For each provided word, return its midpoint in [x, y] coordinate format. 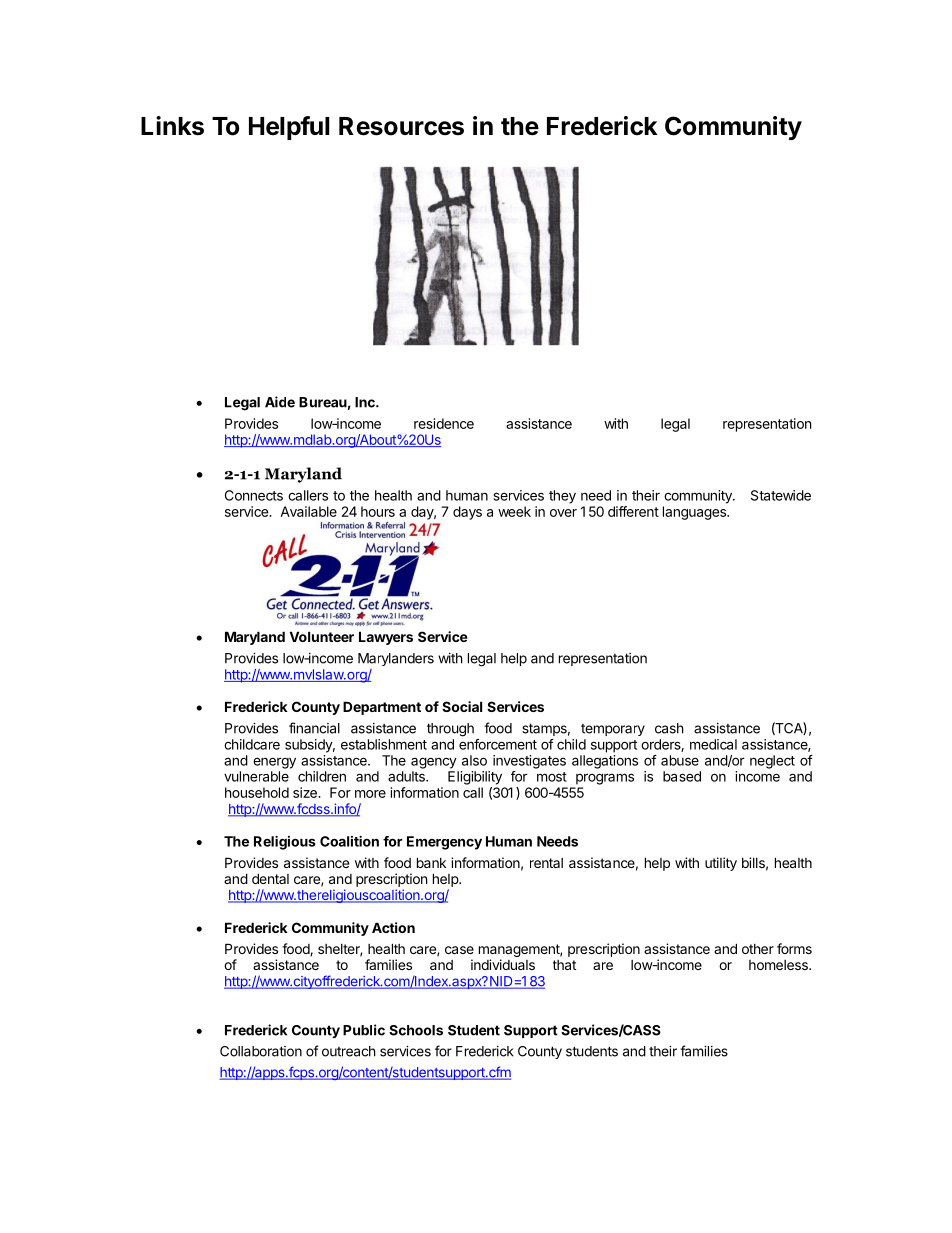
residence [444, 423]
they [562, 497]
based [682, 776]
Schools [416, 1030]
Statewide [781, 495]
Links [172, 126]
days [467, 513]
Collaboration [261, 1051]
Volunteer [322, 636]
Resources [401, 126]
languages [695, 513]
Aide [280, 402]
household [257, 792]
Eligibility [475, 778]
